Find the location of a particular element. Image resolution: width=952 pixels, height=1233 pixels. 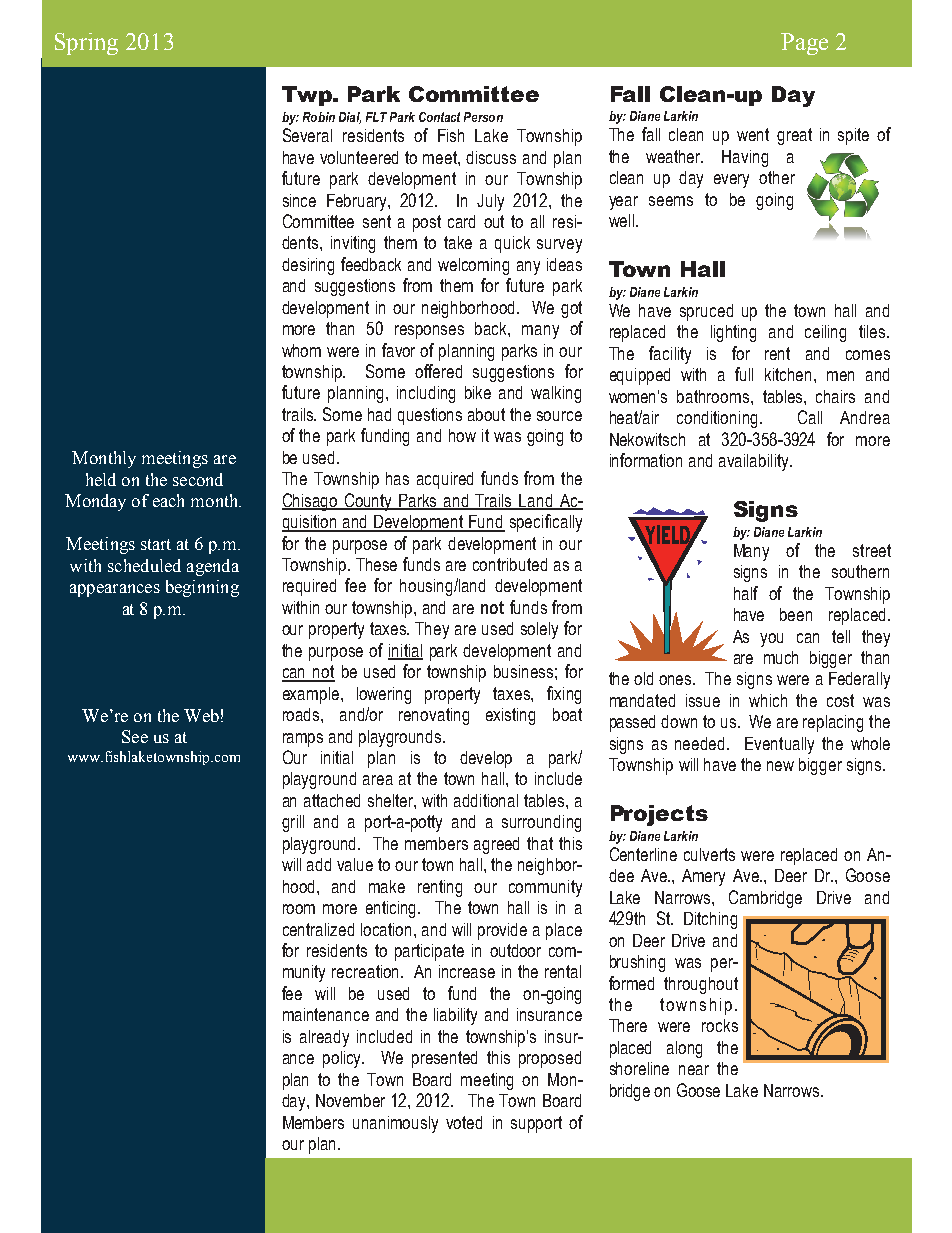

Page is located at coordinates (804, 44).
